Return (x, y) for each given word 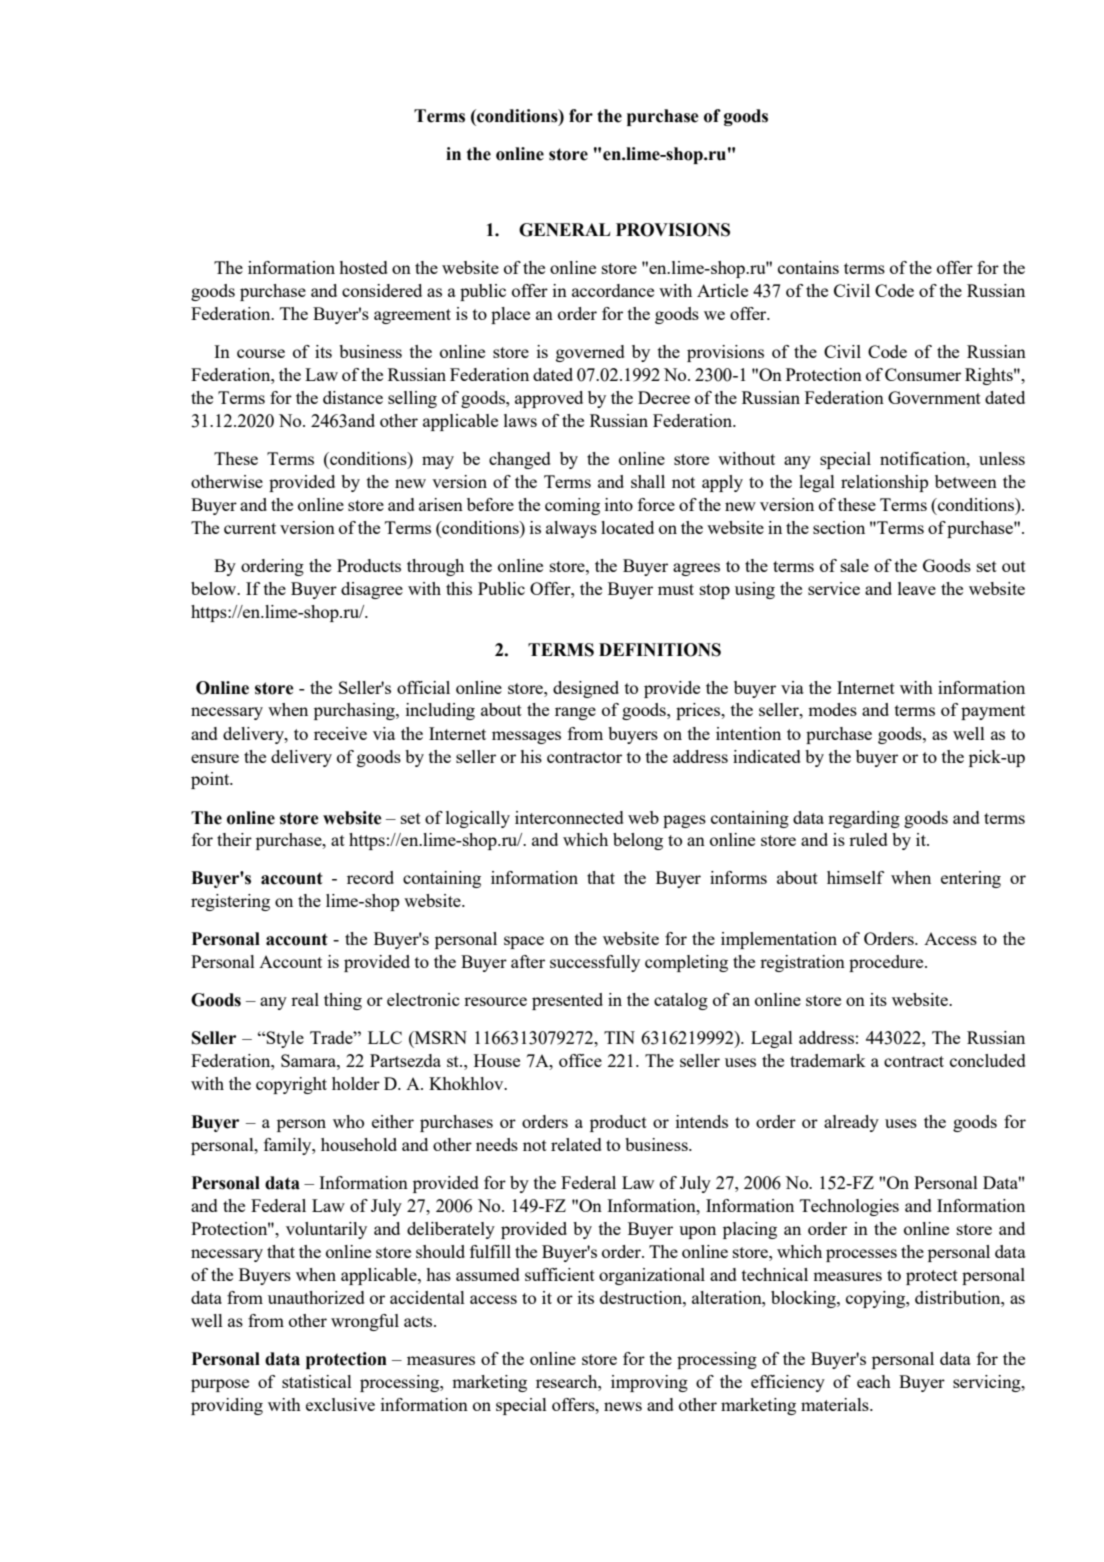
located (627, 527)
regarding (864, 819)
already (851, 1123)
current (250, 528)
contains (808, 267)
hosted (363, 267)
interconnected (569, 817)
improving (649, 1383)
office (580, 1060)
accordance (613, 290)
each (874, 1381)
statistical (317, 1381)
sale (855, 565)
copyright (291, 1085)
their (234, 839)
